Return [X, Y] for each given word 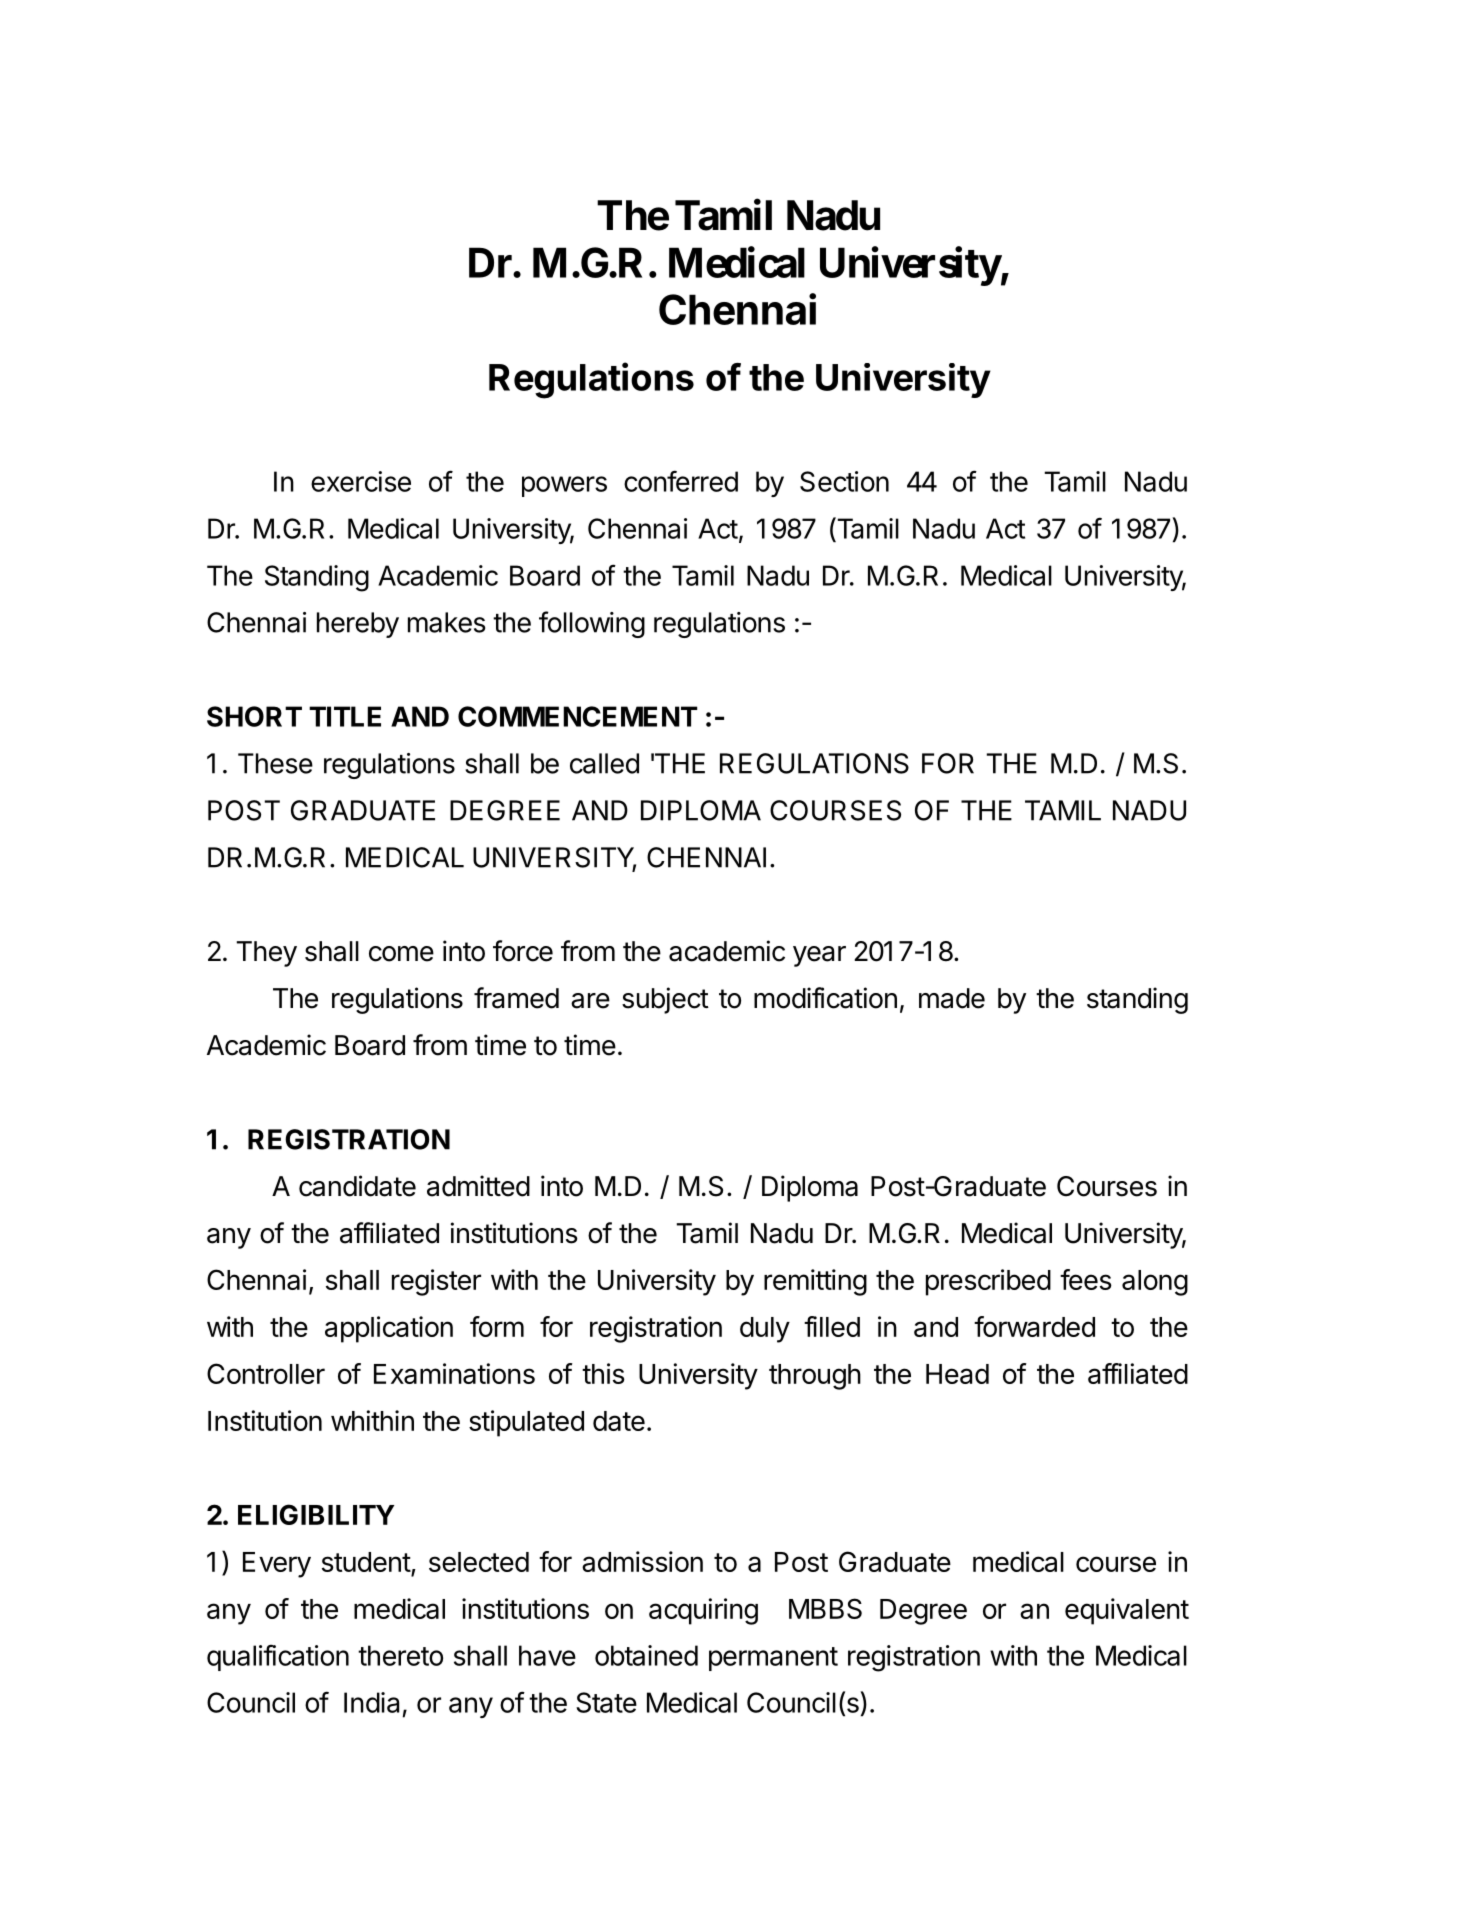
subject [665, 1000]
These [275, 763]
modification [825, 998]
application [389, 1329]
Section [844, 481]
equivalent [1127, 1611]
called [604, 763]
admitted [478, 1186]
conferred [681, 481]
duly [765, 1330]
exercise [361, 481]
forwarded [1034, 1326]
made [952, 998]
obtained [646, 1655]
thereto [400, 1655]
